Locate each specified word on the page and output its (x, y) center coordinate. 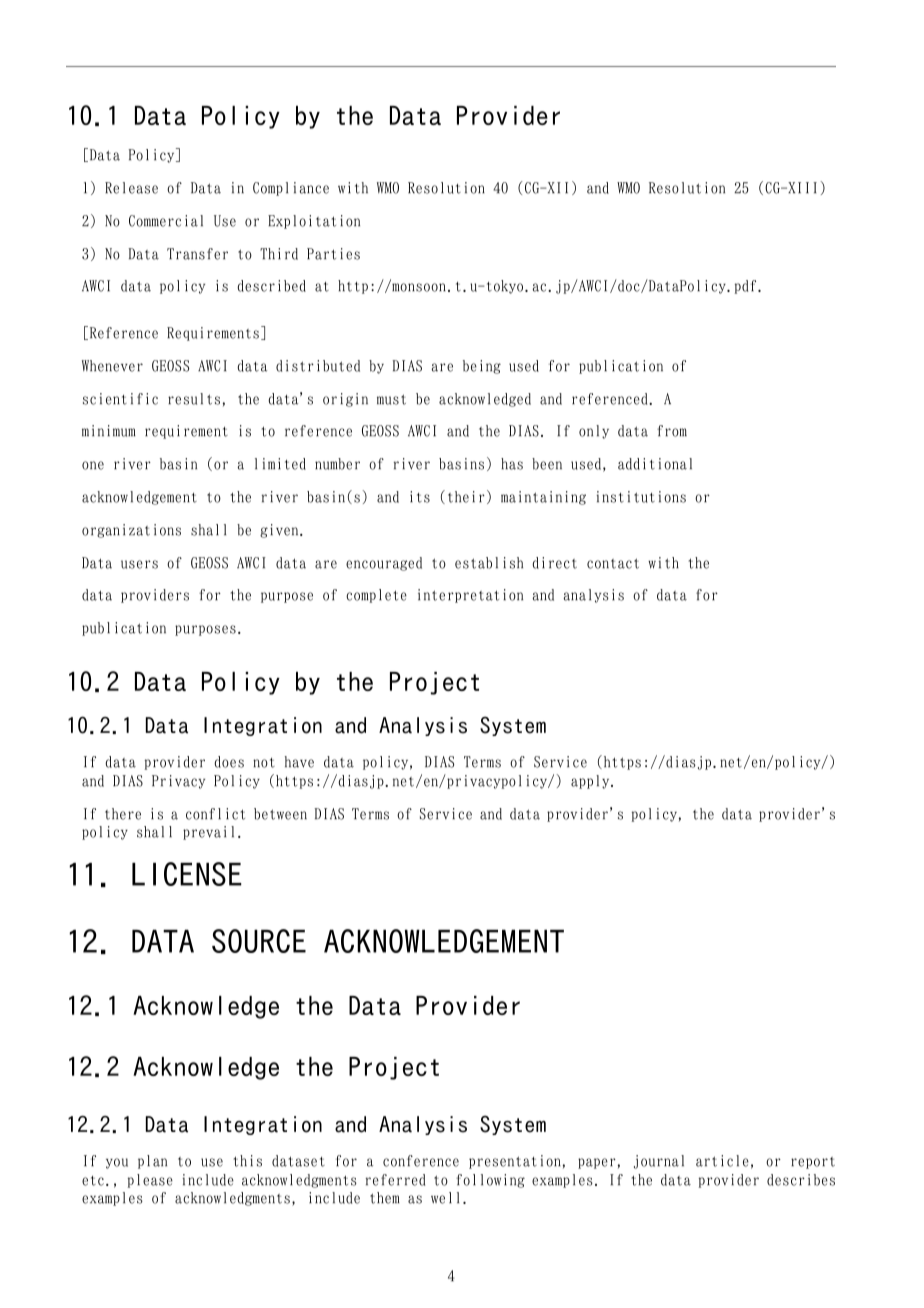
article (722, 1161)
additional (655, 464)
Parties (333, 254)
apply (591, 782)
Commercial (166, 221)
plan (152, 1162)
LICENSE (187, 874)
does (229, 762)
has (512, 464)
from (672, 431)
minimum (109, 431)
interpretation (470, 596)
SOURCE (259, 941)
